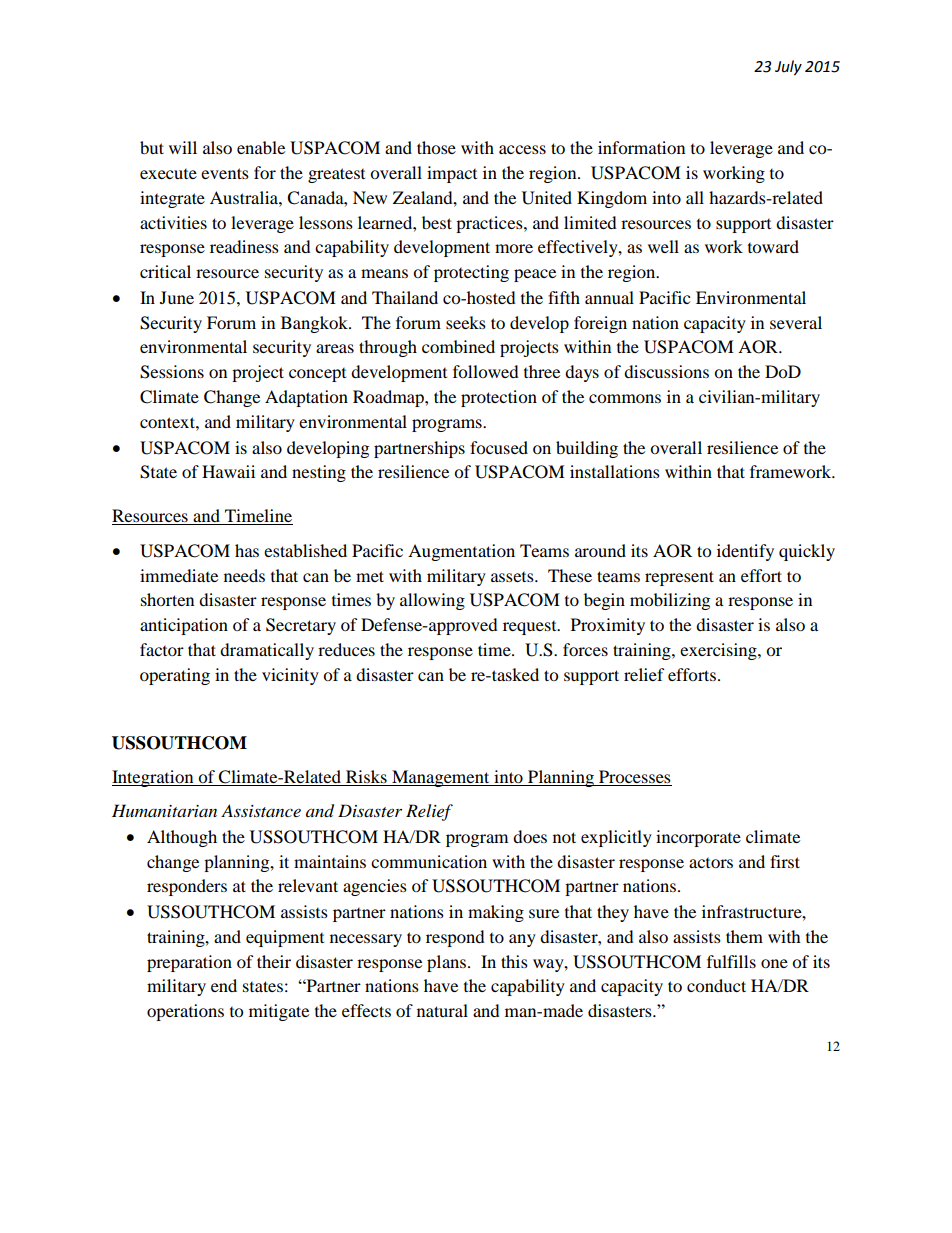  Describe the element at coordinates (719, 651) in the image. I see `exercising` at that location.
